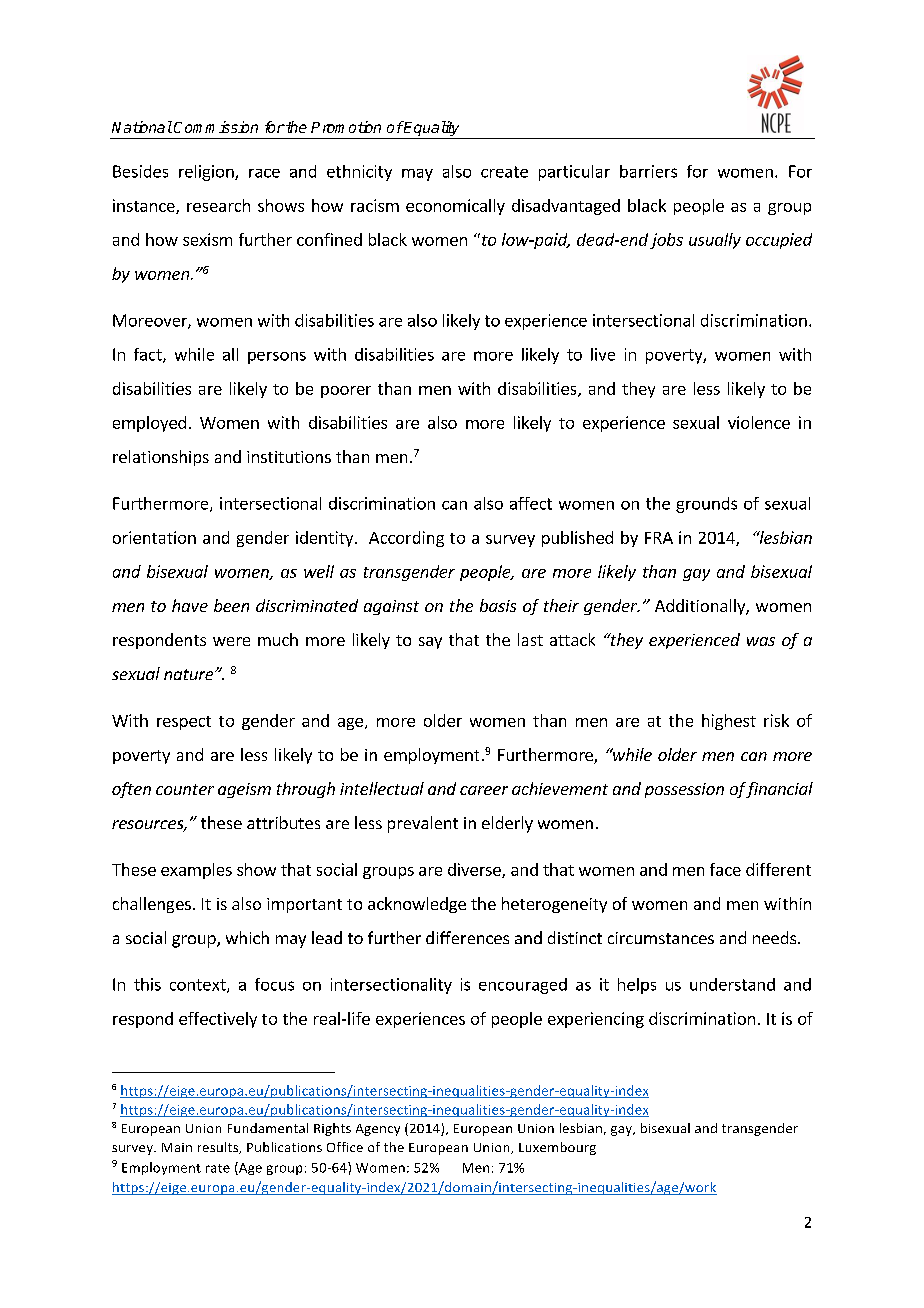 This screenshot has height=1308, width=924. Describe the element at coordinates (761, 641) in the screenshot. I see `was` at that location.
